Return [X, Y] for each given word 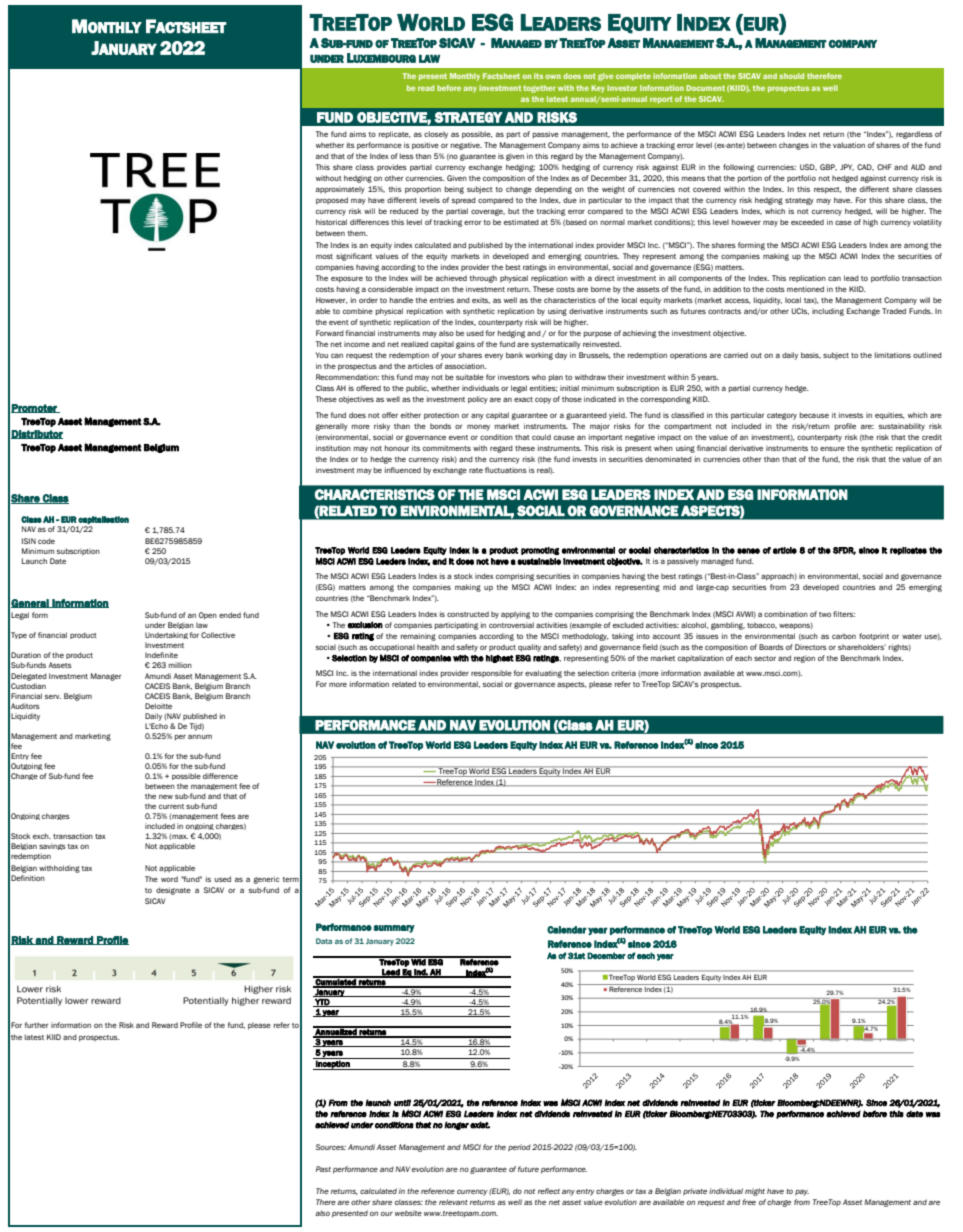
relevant [453, 1202]
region [804, 659]
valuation [849, 145]
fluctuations [506, 470]
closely [436, 135]
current [171, 806]
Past [323, 1169]
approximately [340, 190]
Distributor [37, 434]
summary [394, 929]
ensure [832, 448]
